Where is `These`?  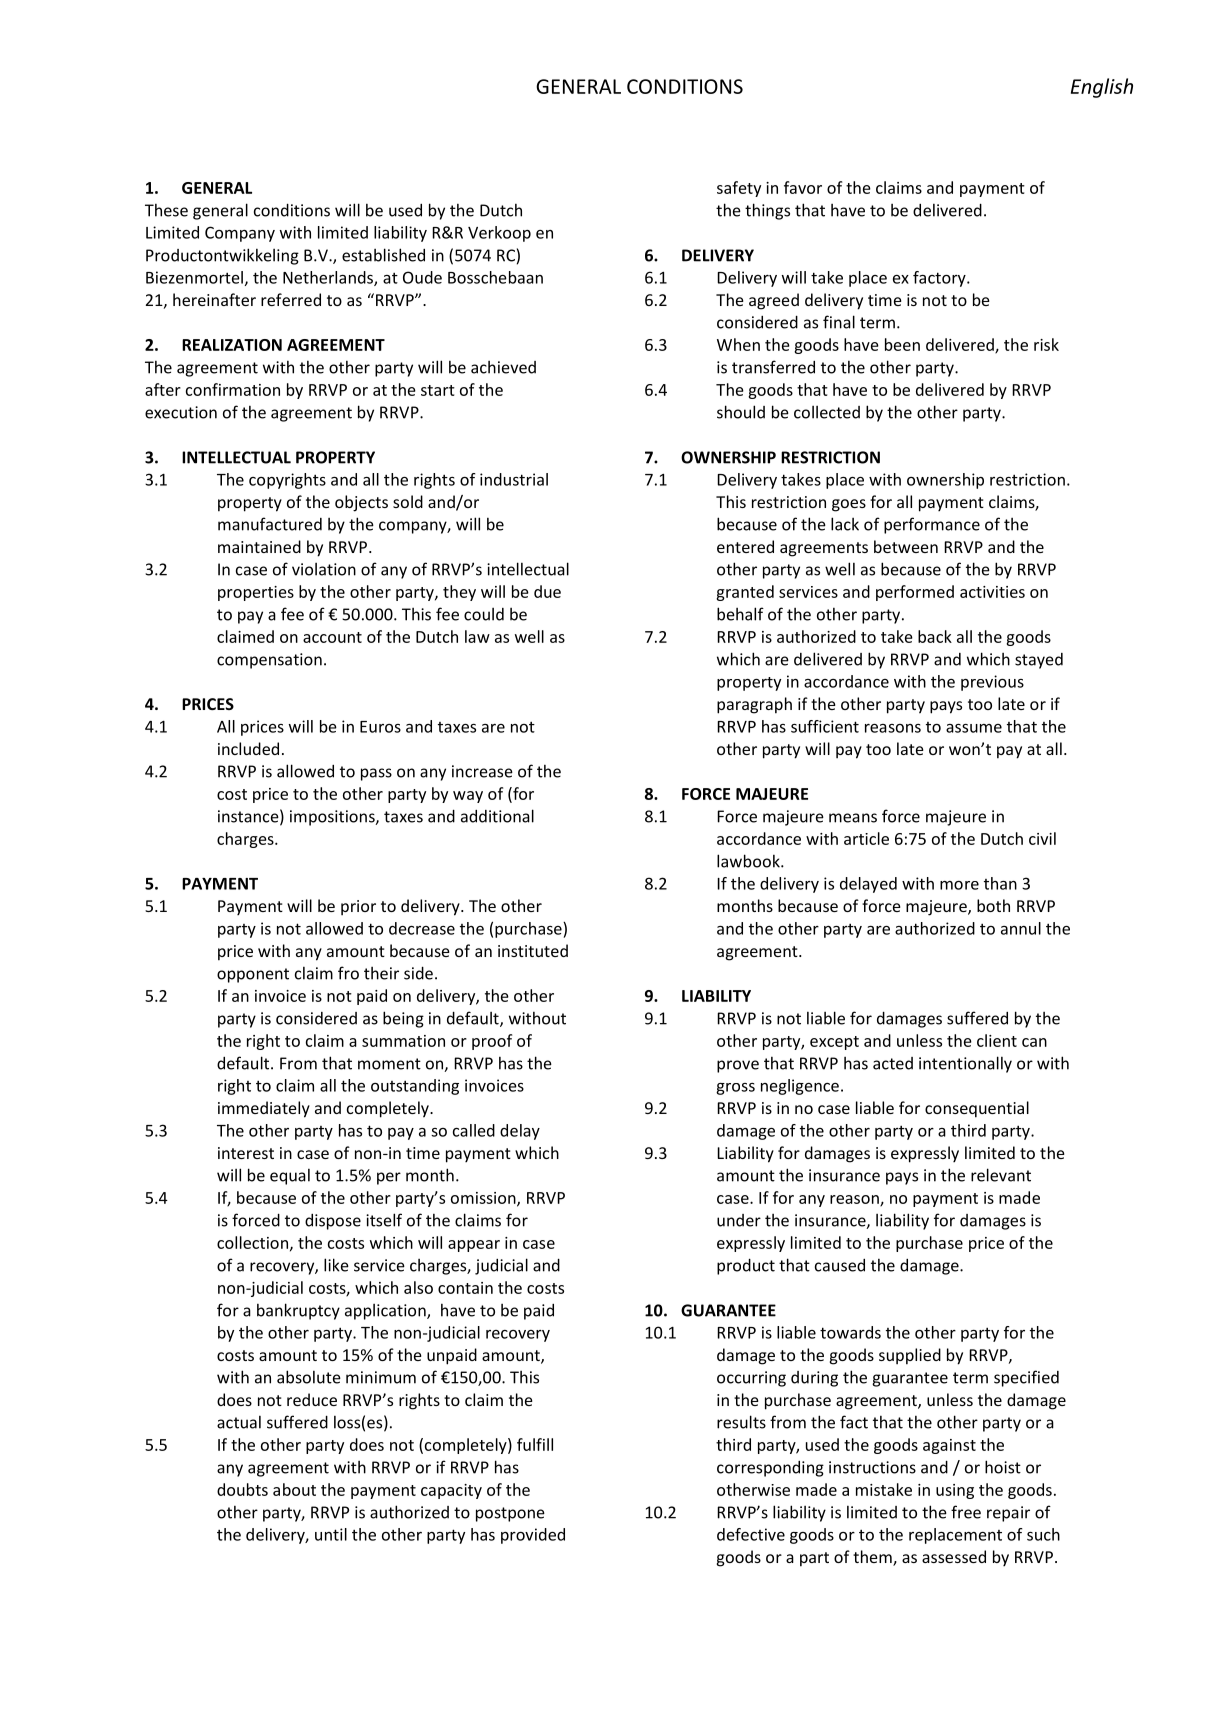
These is located at coordinates (166, 210).
